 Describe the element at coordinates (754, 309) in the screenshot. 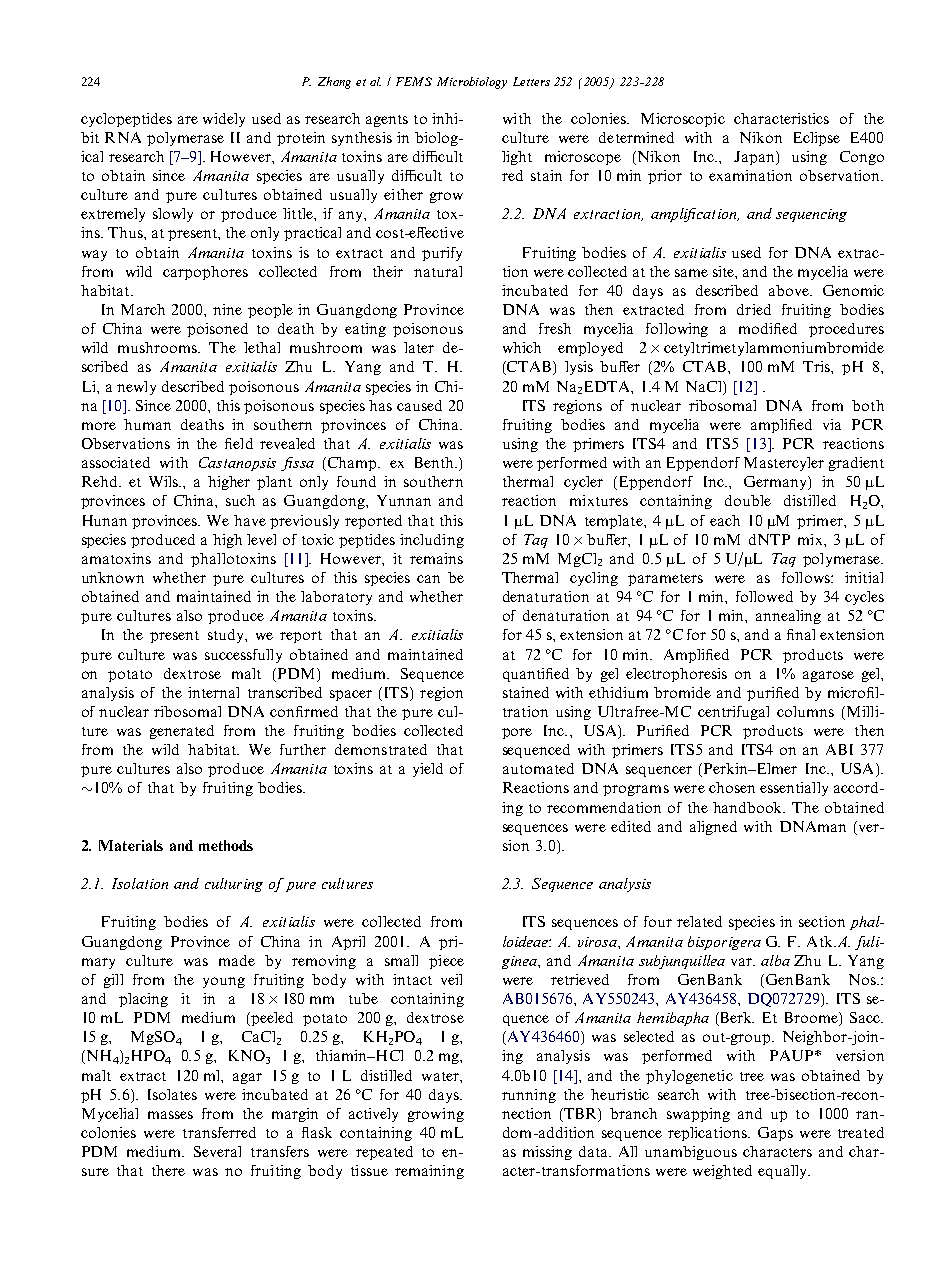

I see `dried` at that location.
